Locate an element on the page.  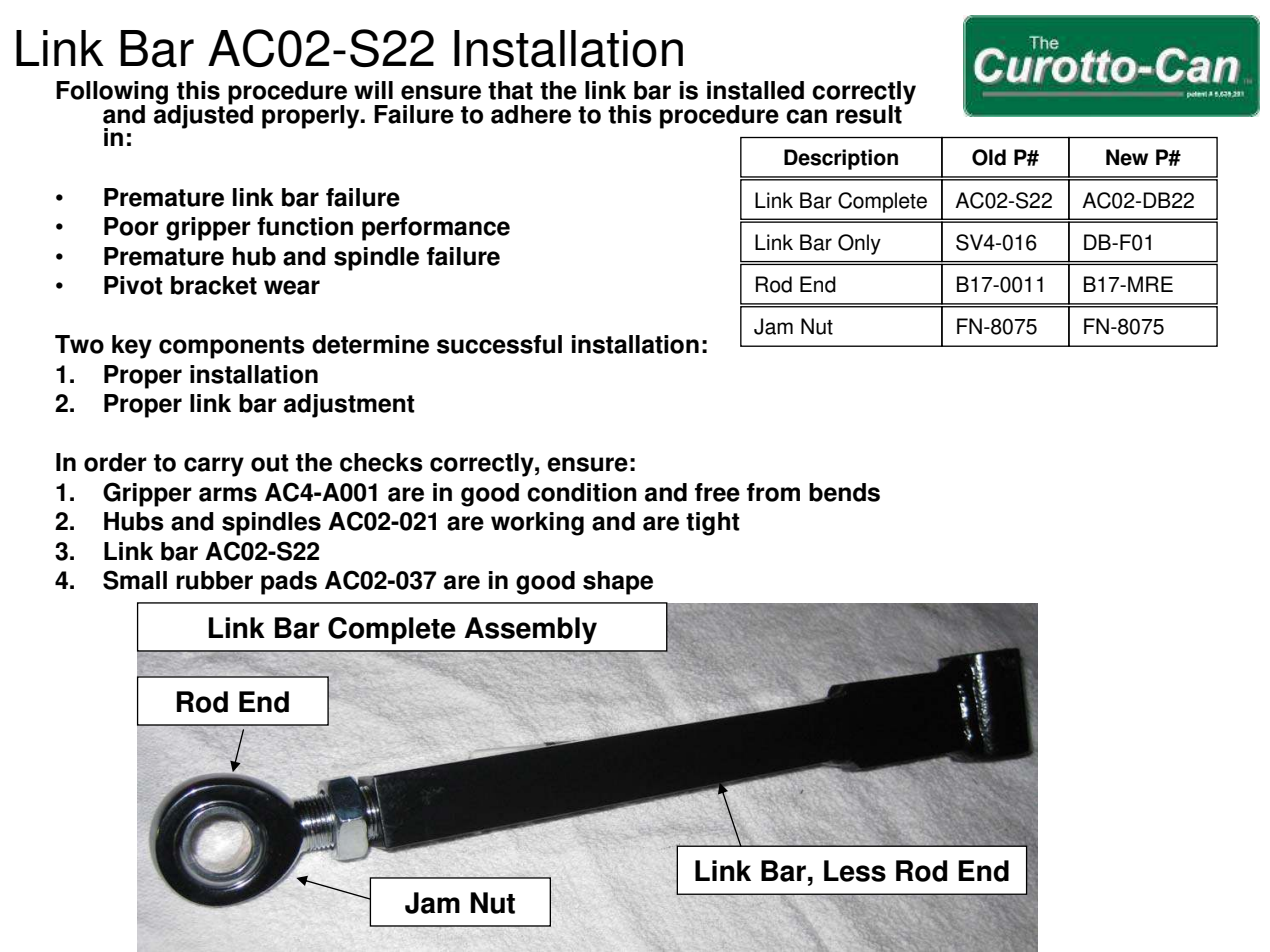
bends is located at coordinates (844, 492).
